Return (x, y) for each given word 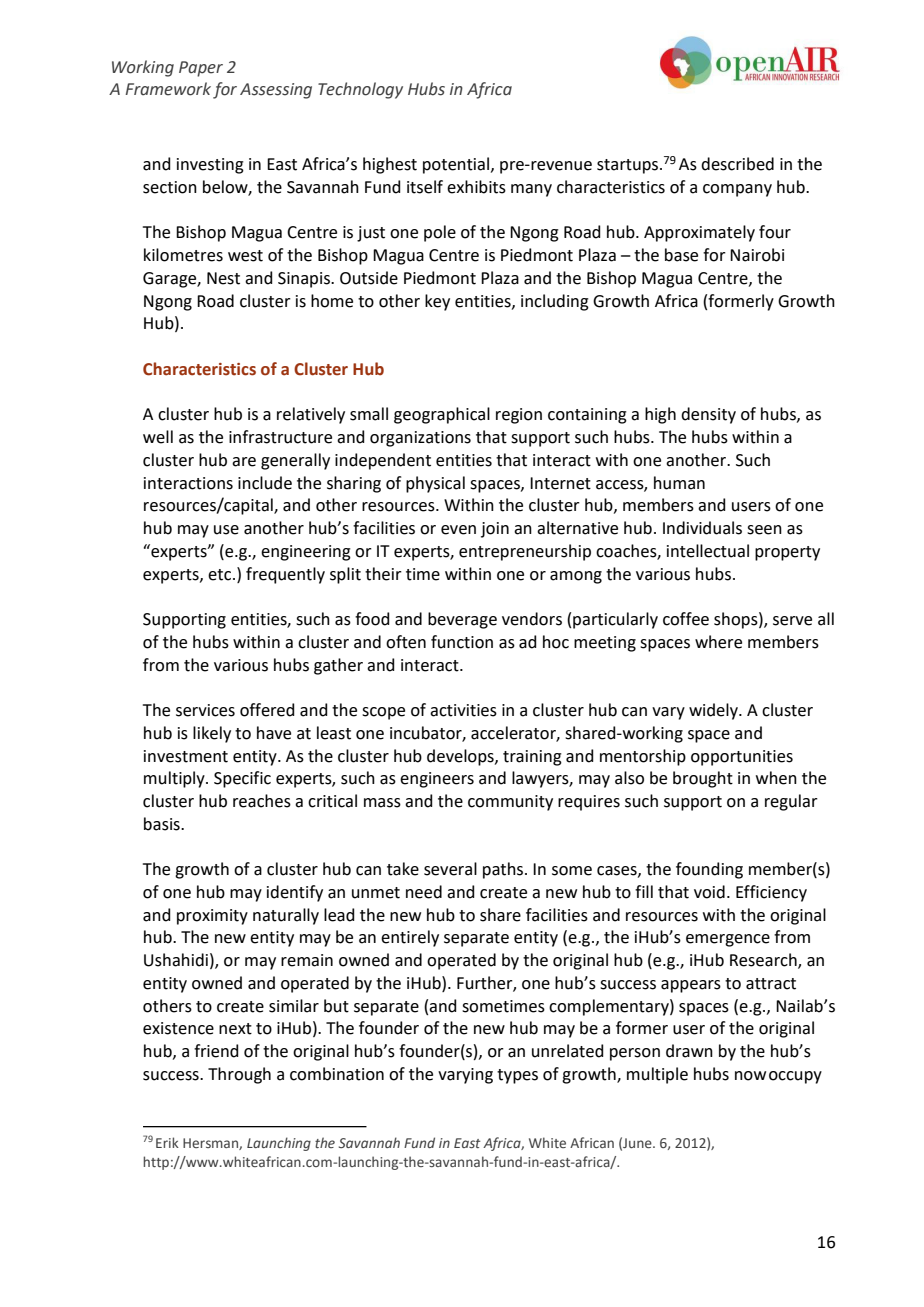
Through (239, 1075)
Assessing (276, 91)
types (517, 1076)
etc (221, 575)
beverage (462, 620)
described (737, 164)
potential (456, 165)
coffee (686, 619)
